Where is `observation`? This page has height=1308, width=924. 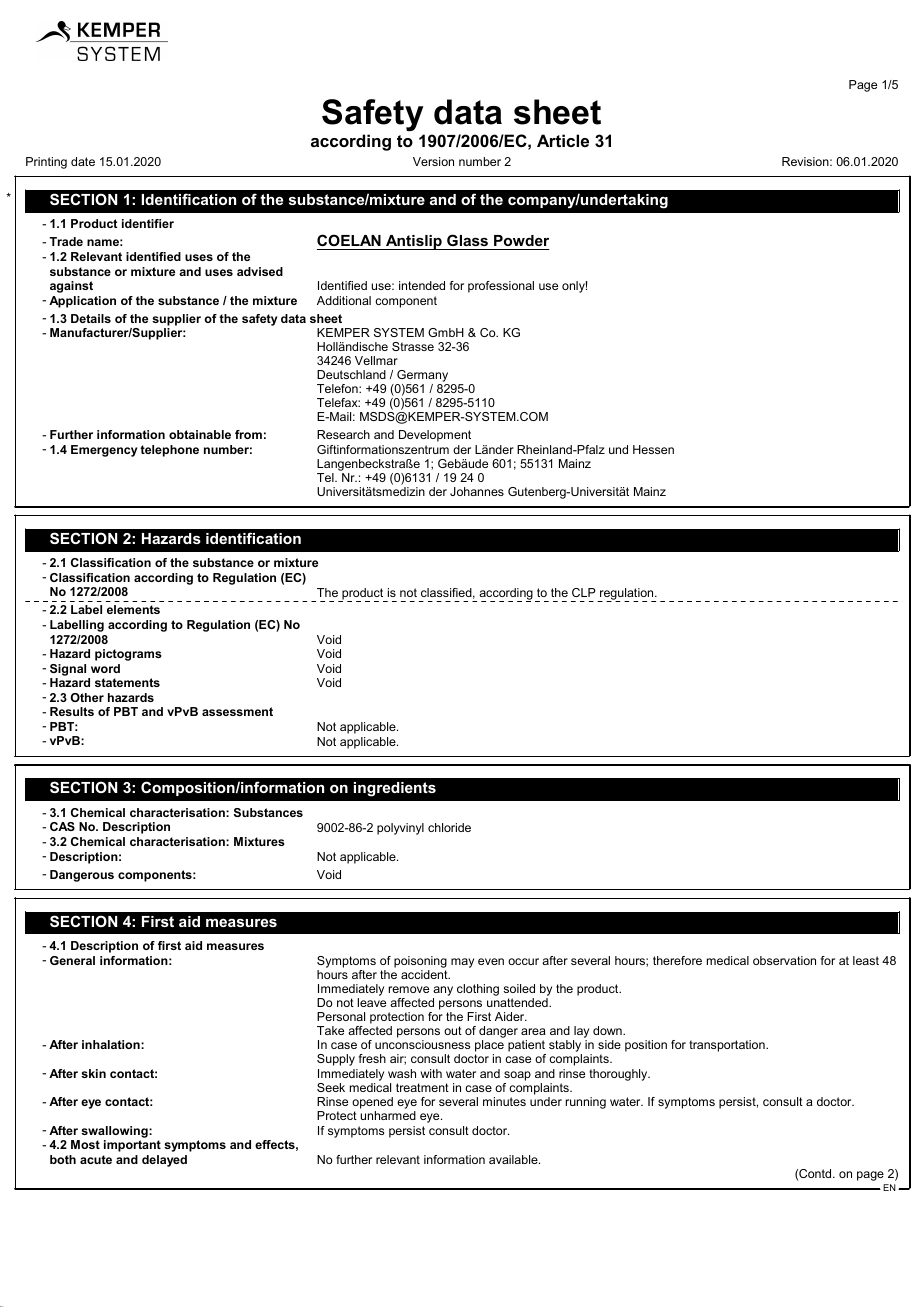
observation is located at coordinates (784, 960).
